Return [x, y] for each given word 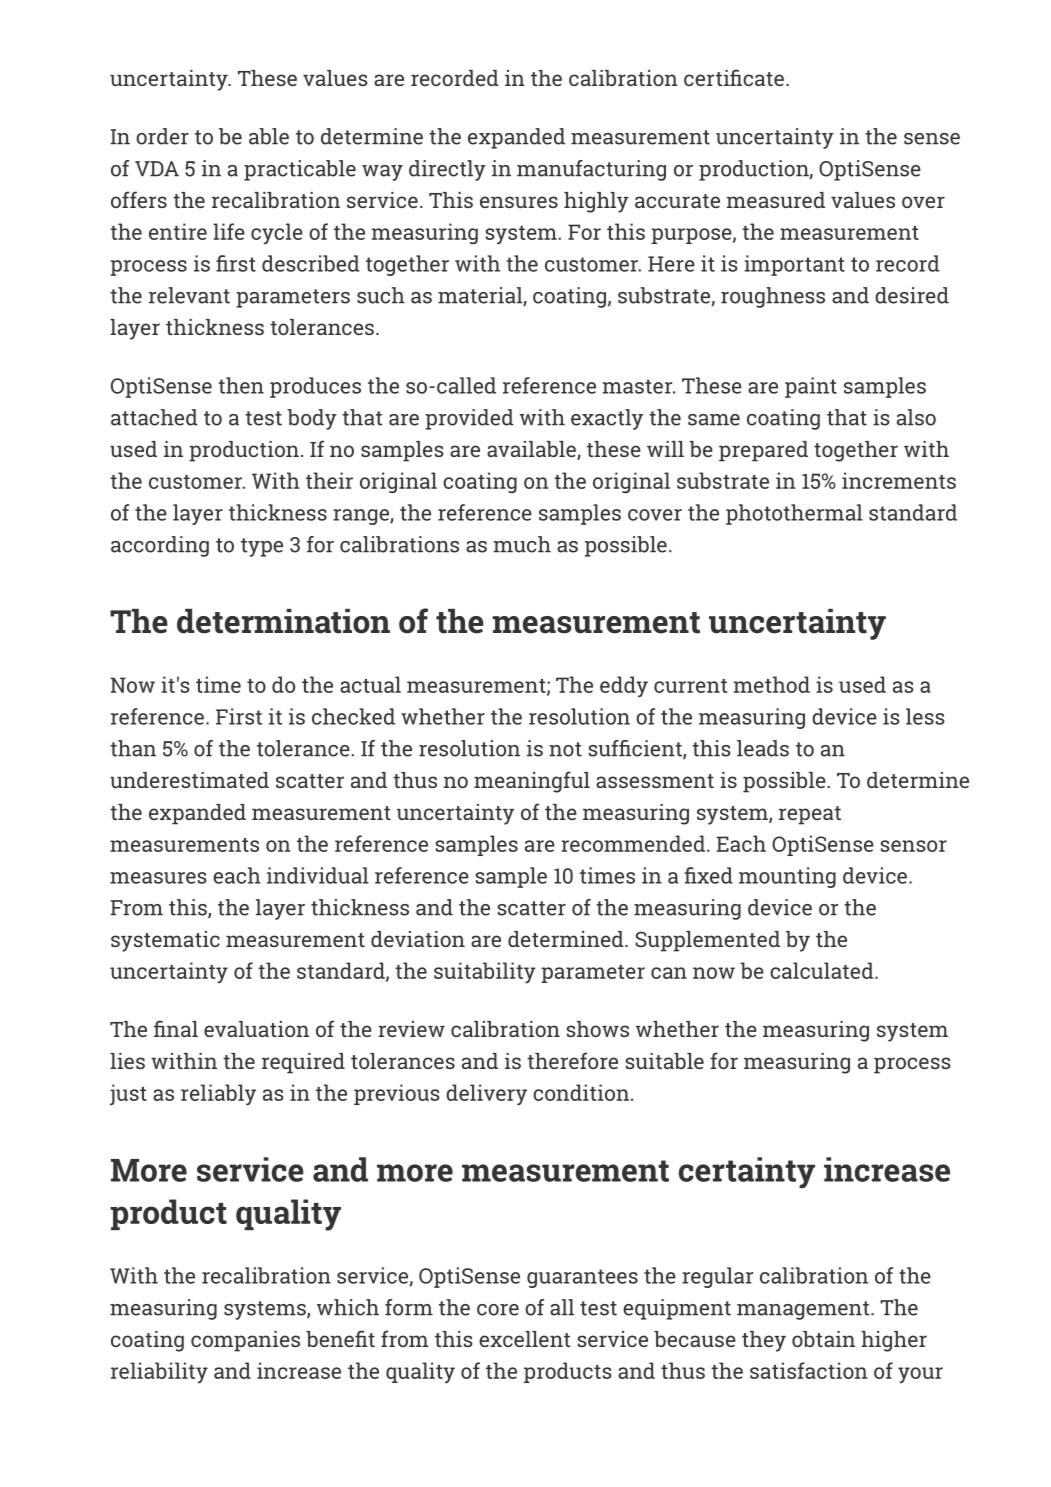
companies [245, 1341]
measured [776, 200]
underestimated [189, 780]
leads [763, 748]
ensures [519, 202]
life [229, 231]
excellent [525, 1339]
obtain [823, 1339]
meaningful [532, 782]
